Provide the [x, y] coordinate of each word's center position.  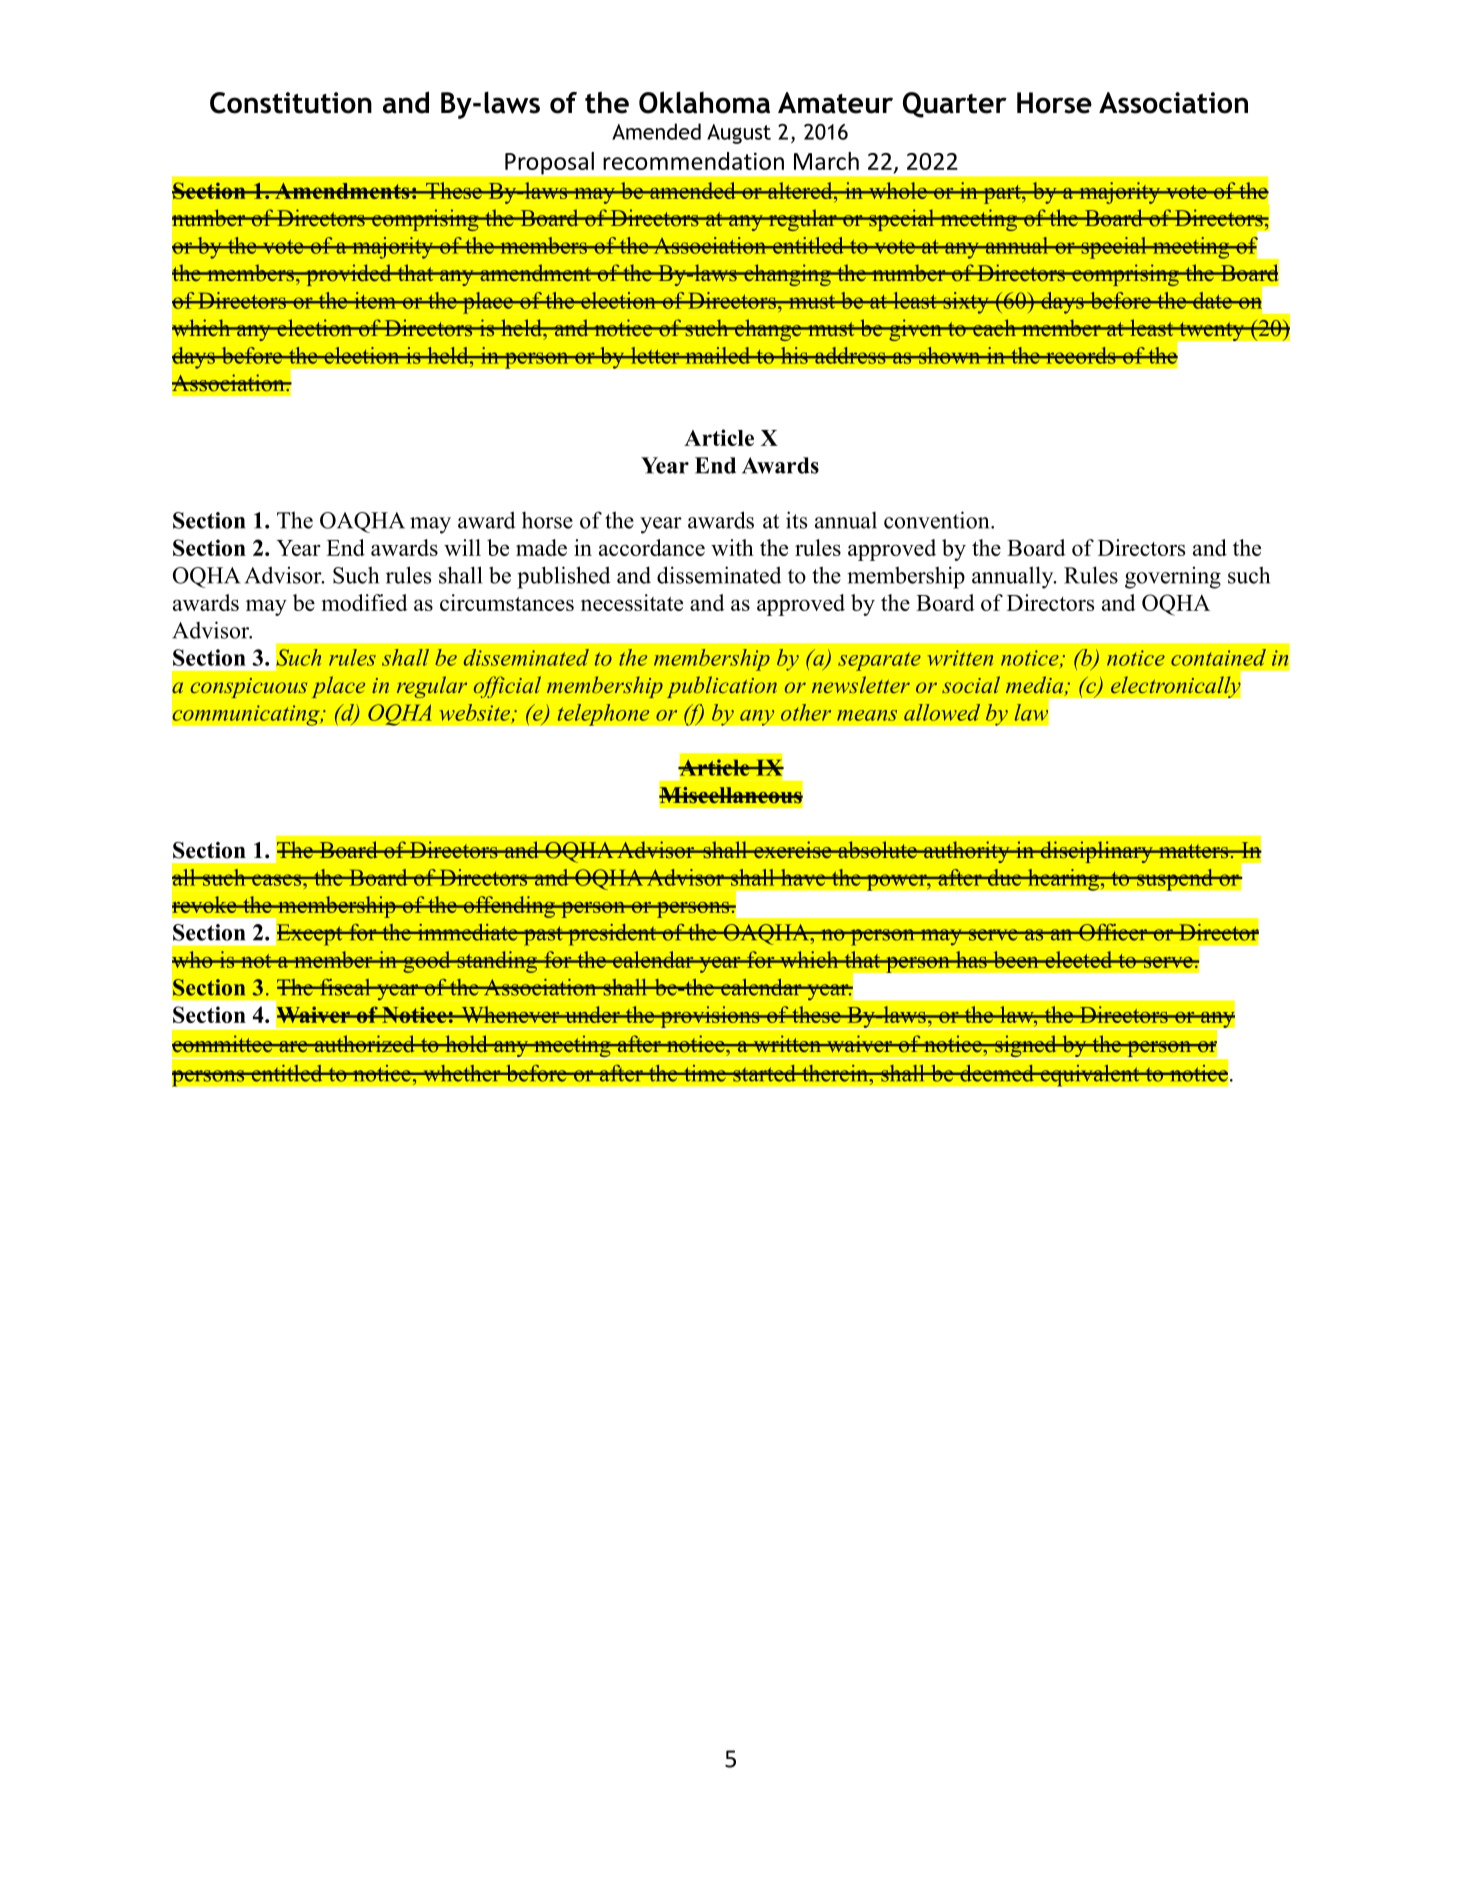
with [732, 547]
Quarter [955, 105]
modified [364, 602]
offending [509, 907]
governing [1173, 577]
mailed [718, 355]
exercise [793, 850]
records [1081, 355]
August [739, 134]
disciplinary [1096, 852]
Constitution [291, 103]
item [375, 300]
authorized [364, 1044]
